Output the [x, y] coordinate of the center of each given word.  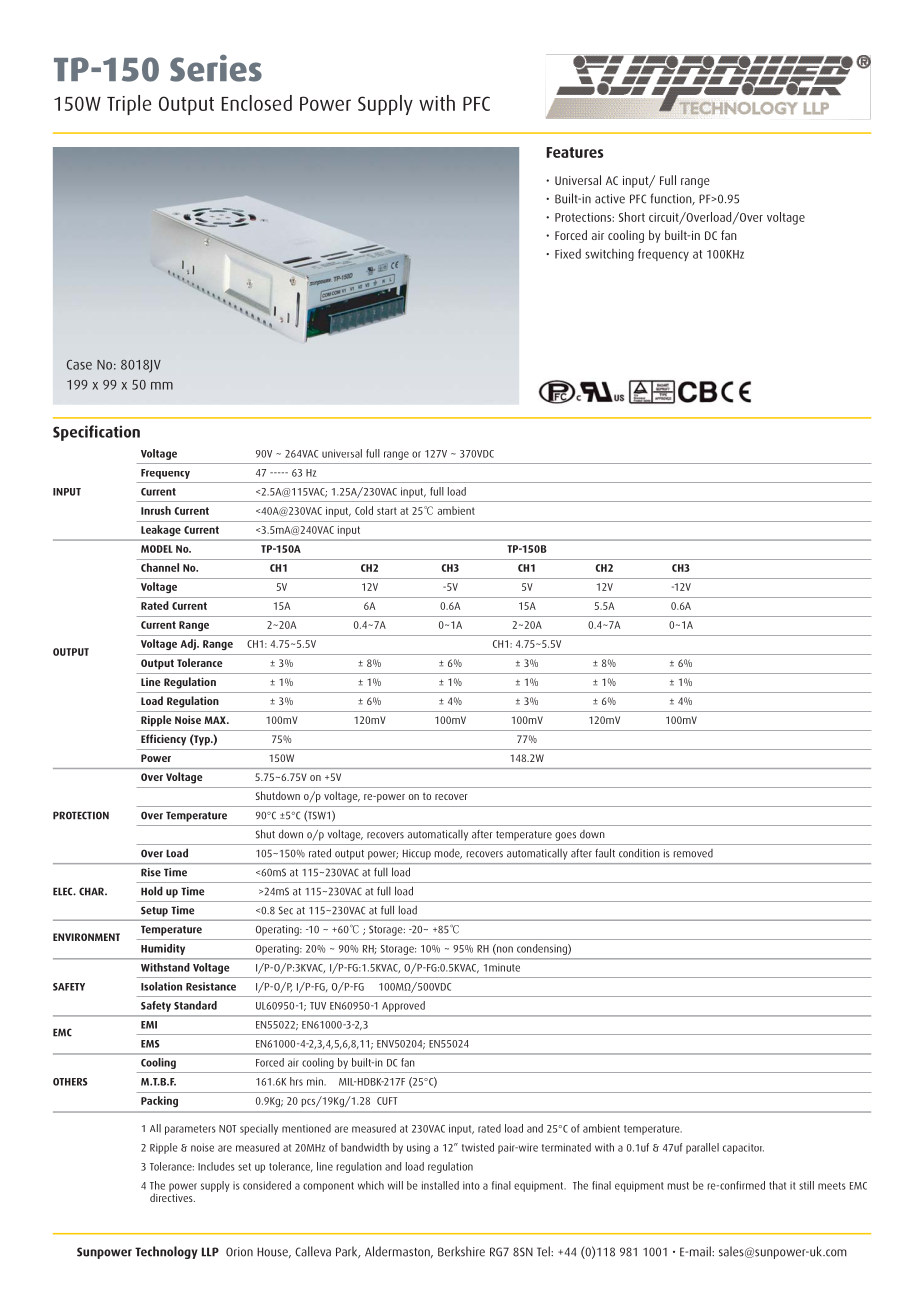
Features [575, 152]
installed [440, 1185]
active [610, 199]
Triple [129, 105]
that [777, 1185]
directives [172, 1196]
